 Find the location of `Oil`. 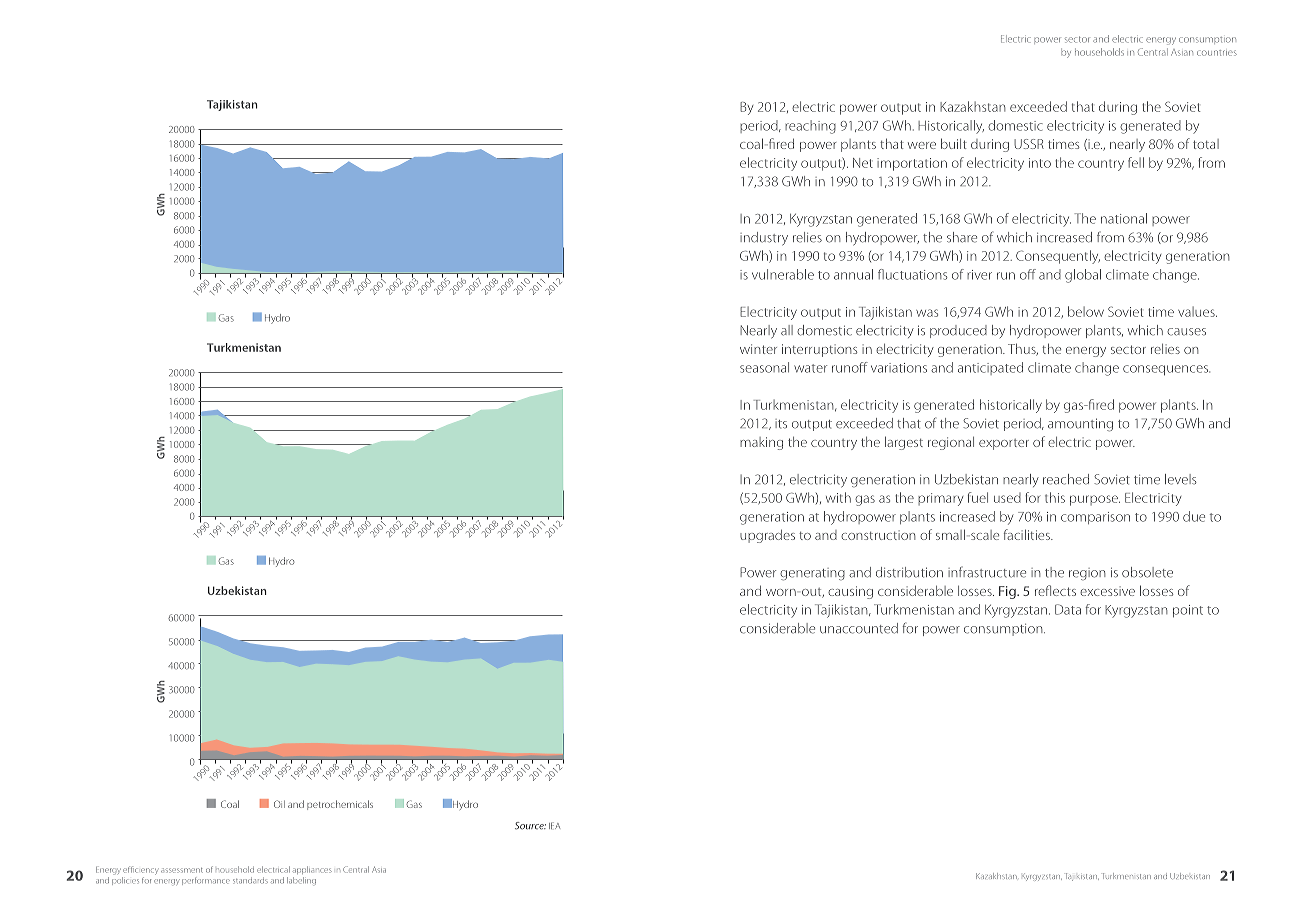

Oil is located at coordinates (279, 804).
